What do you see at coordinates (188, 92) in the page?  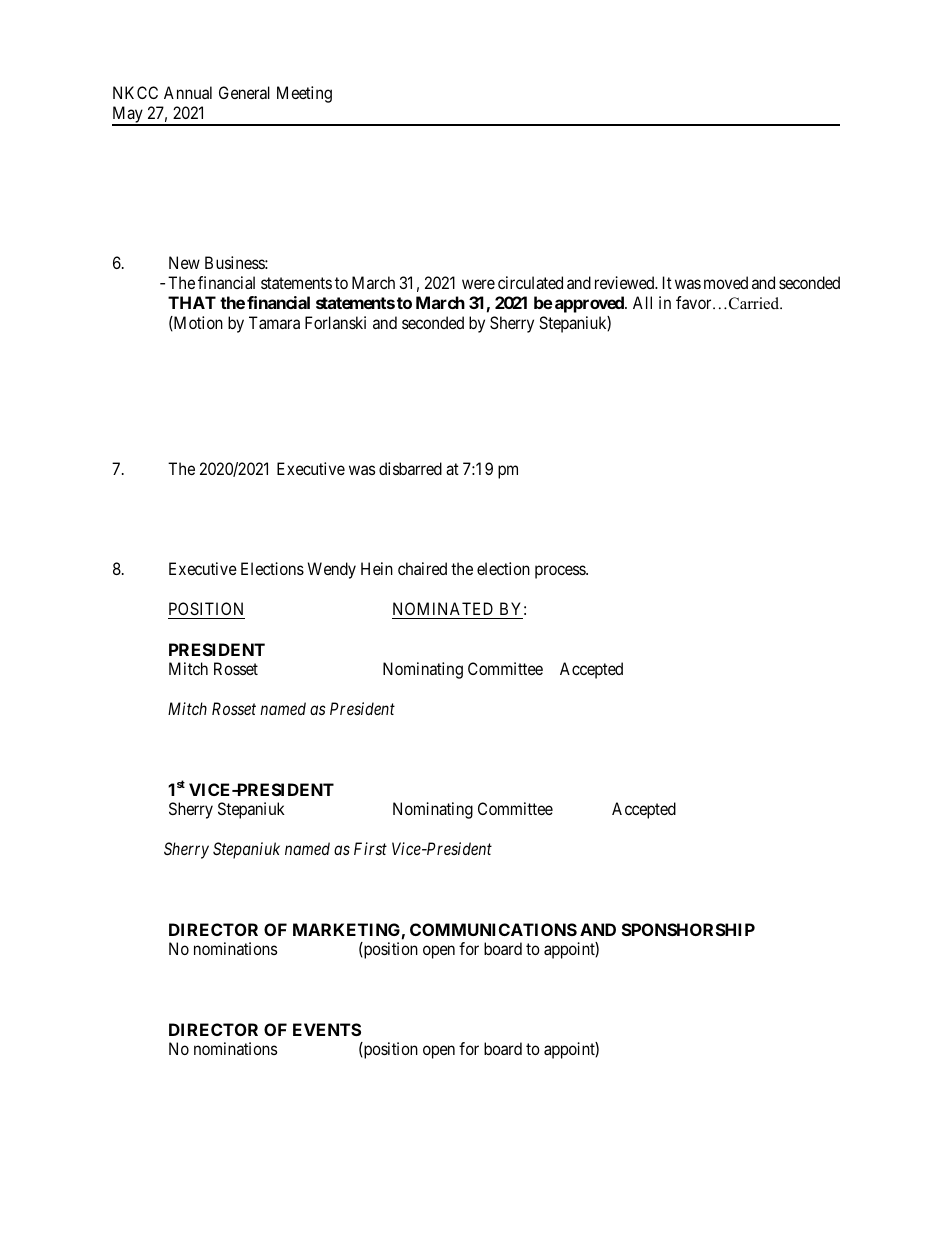 I see `Annual` at bounding box center [188, 92].
